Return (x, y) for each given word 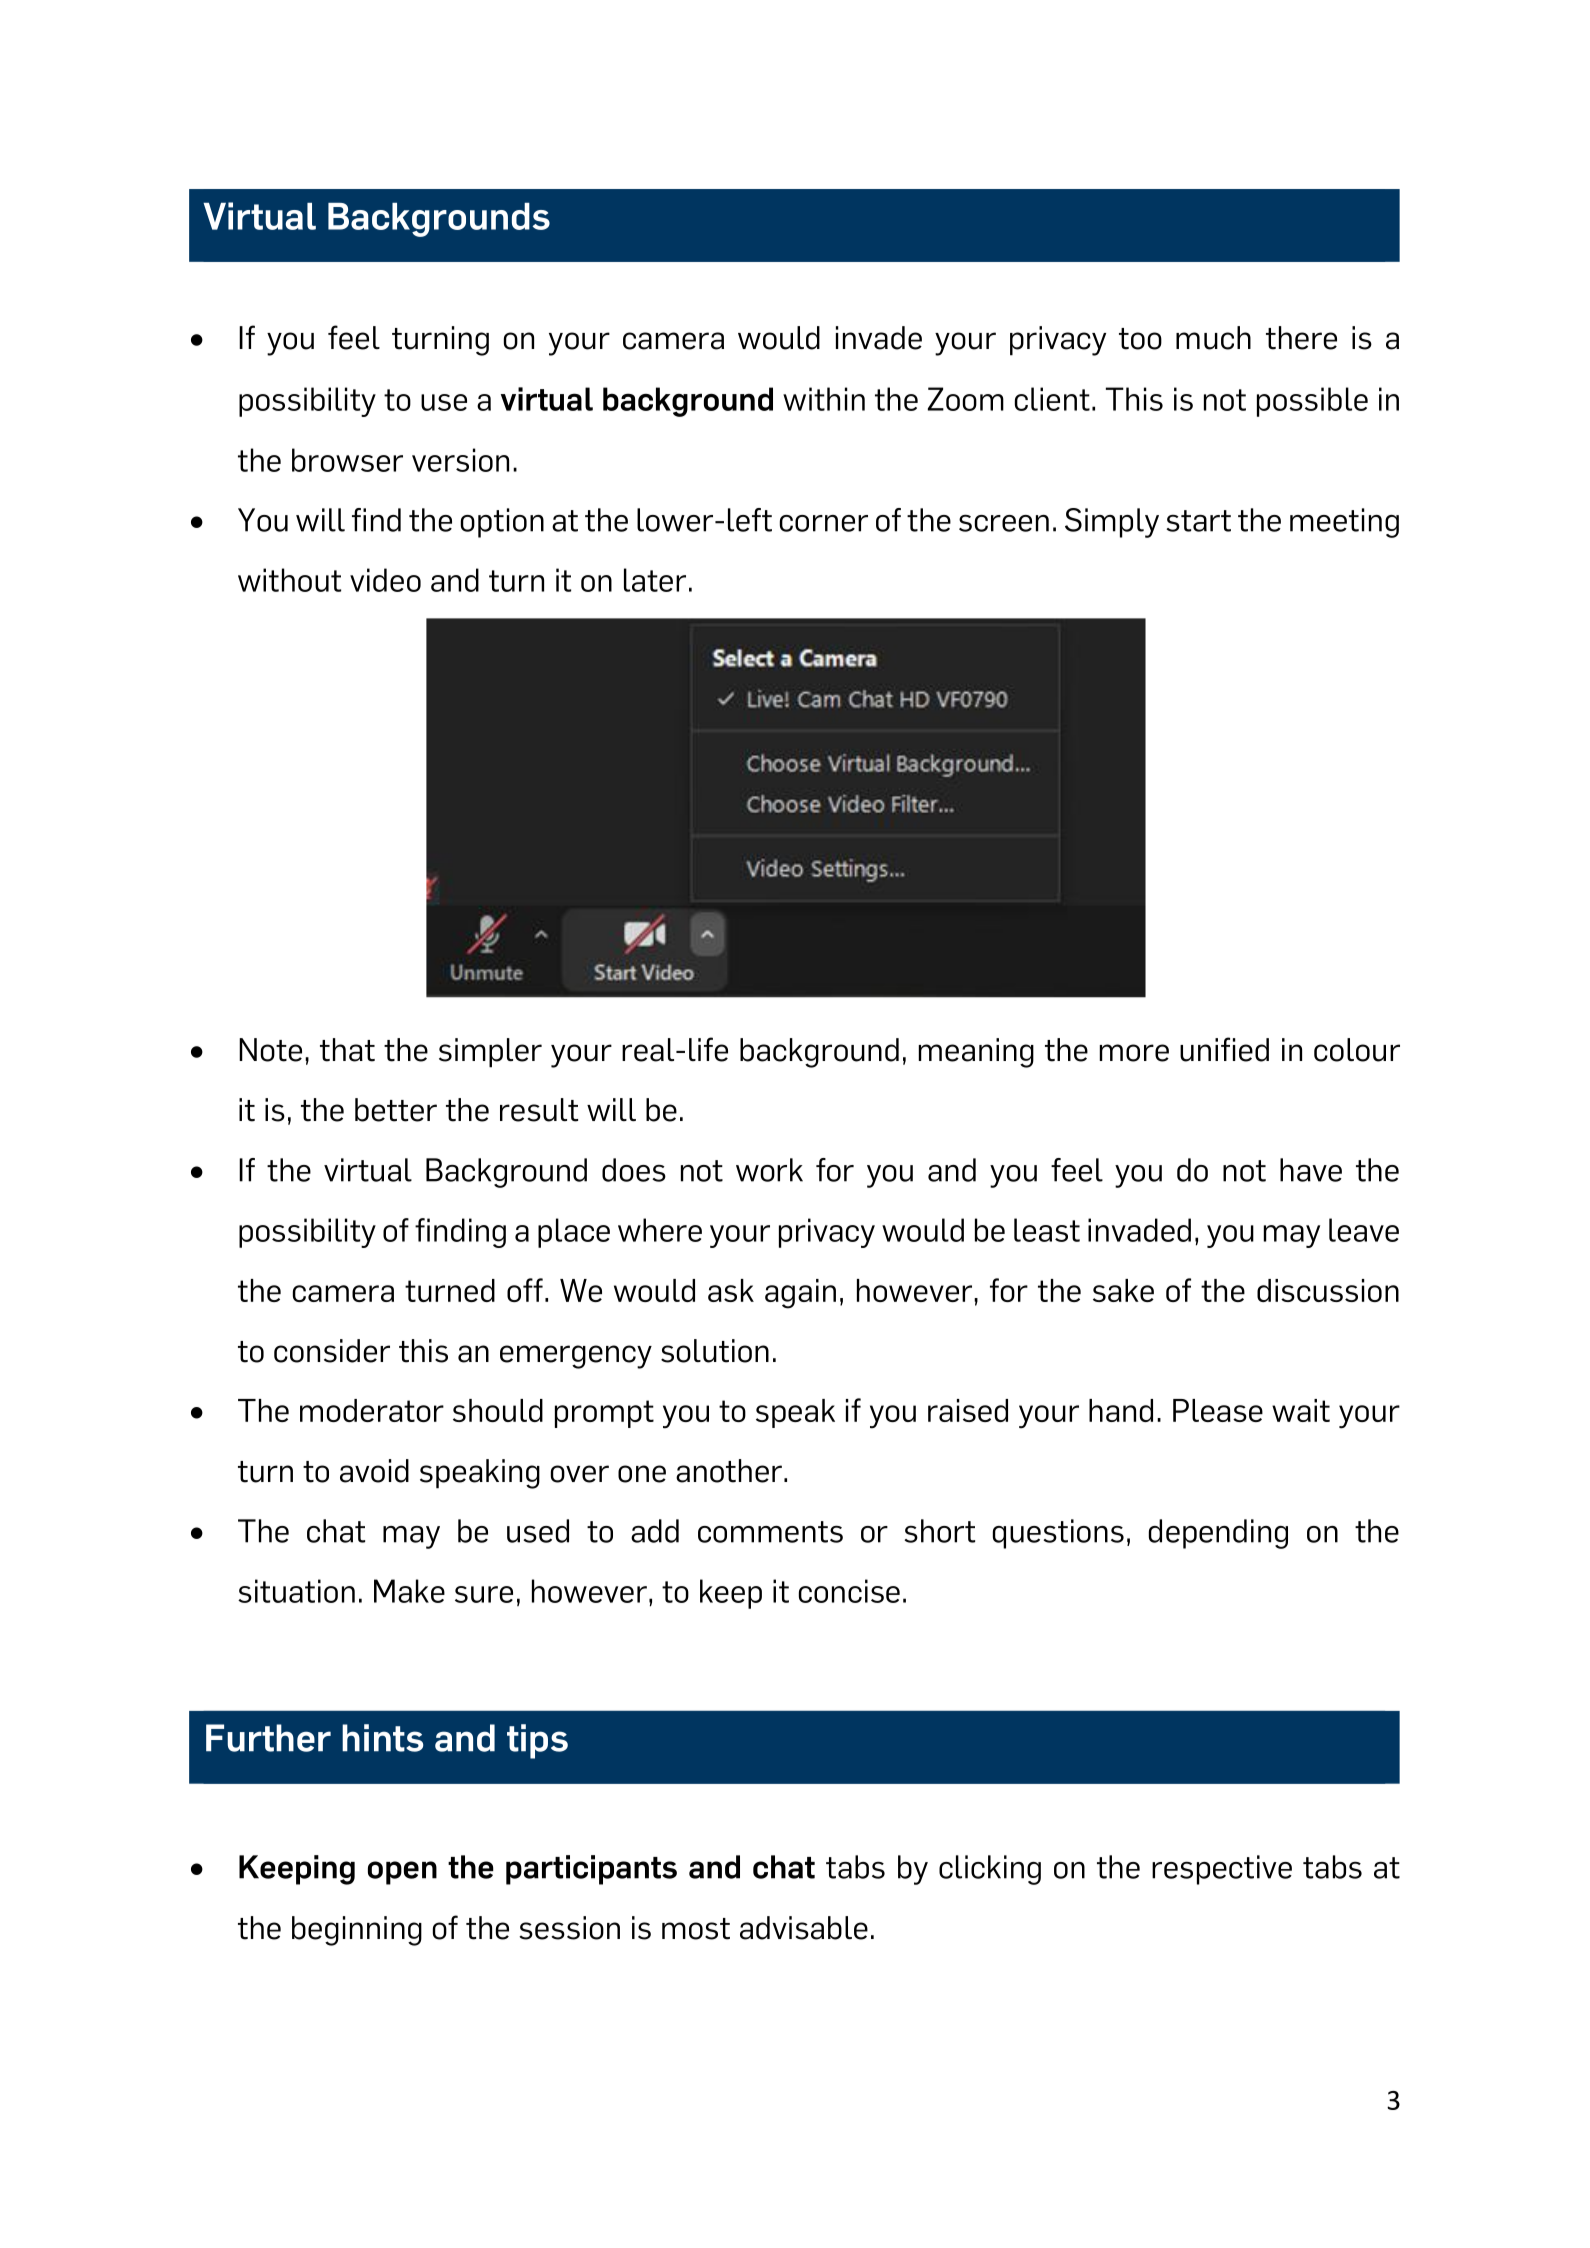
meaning (976, 1053)
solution (715, 1351)
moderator (372, 1410)
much (1213, 338)
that (347, 1050)
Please (1218, 1410)
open (402, 1873)
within (824, 399)
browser (347, 460)
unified (1224, 1049)
